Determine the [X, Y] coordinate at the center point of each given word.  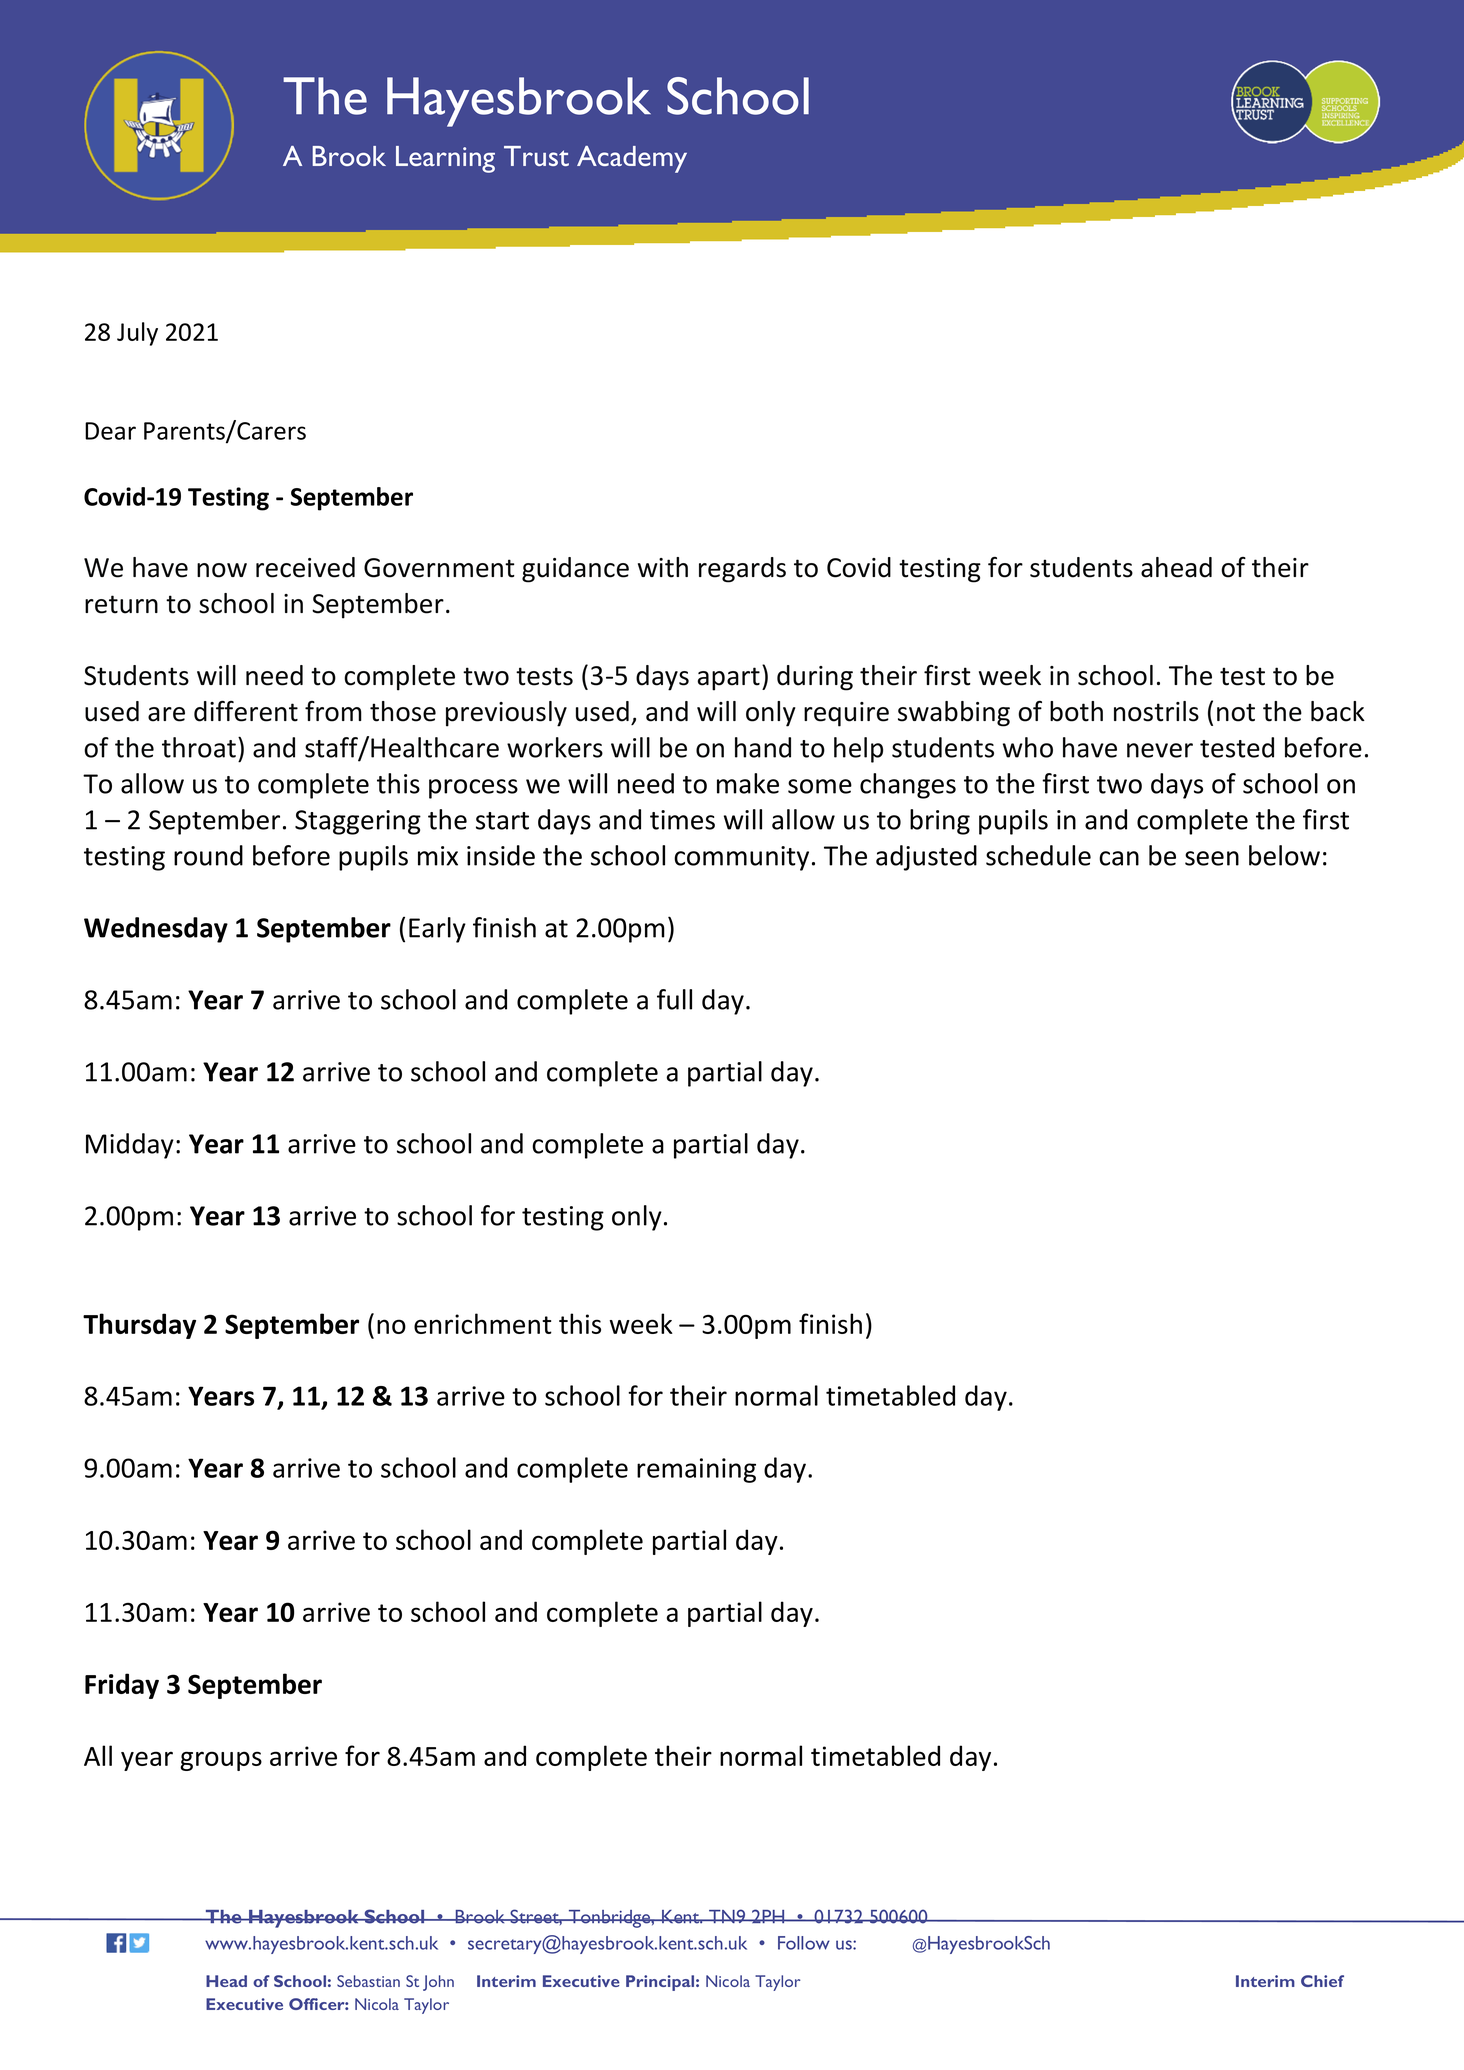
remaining [696, 1470]
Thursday [139, 1326]
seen [1212, 858]
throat [199, 747]
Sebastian [368, 1981]
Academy [632, 159]
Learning [445, 159]
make [748, 783]
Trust [536, 156]
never [1160, 750]
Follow [804, 1943]
